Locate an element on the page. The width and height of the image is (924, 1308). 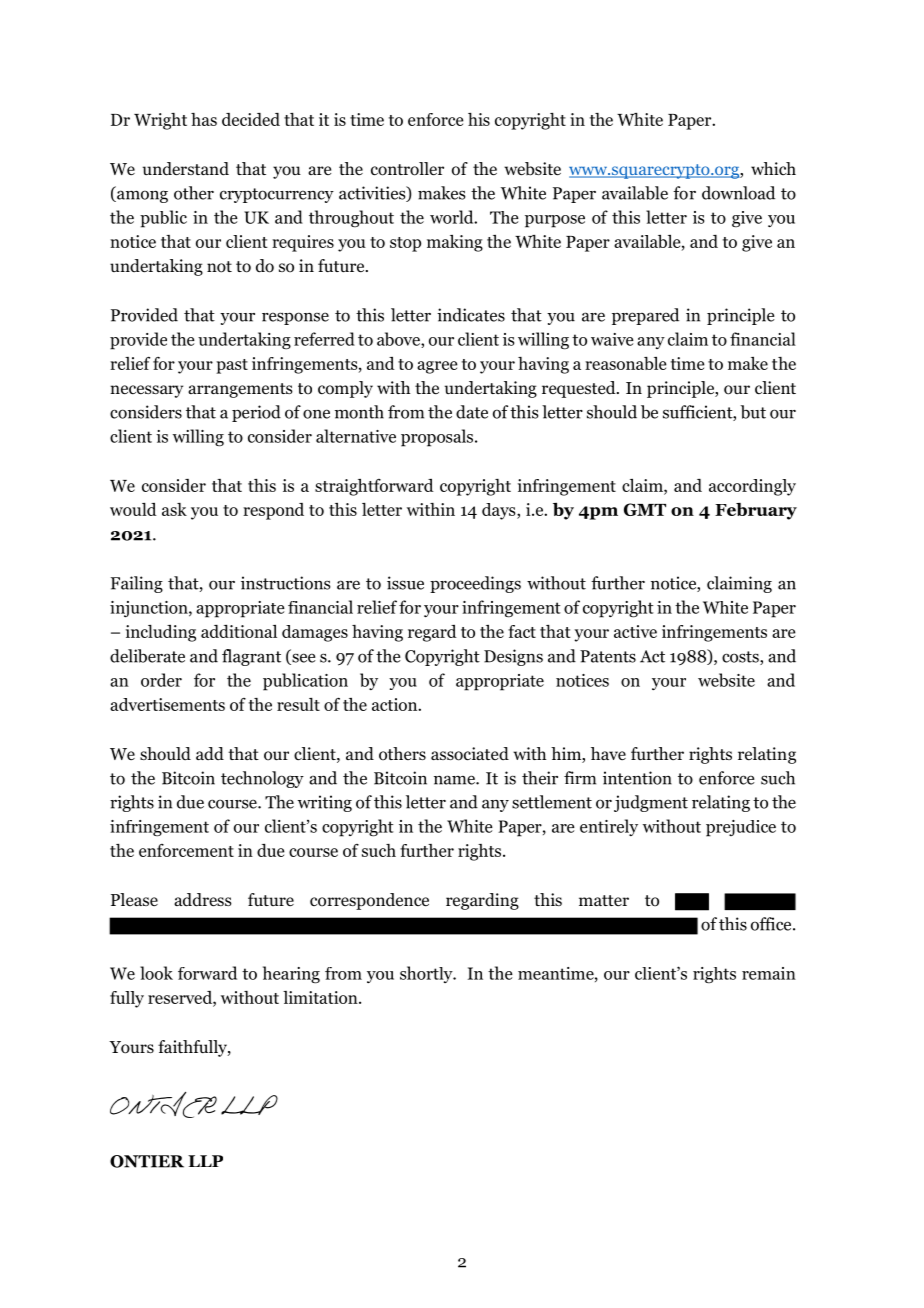
controller is located at coordinates (407, 169).
